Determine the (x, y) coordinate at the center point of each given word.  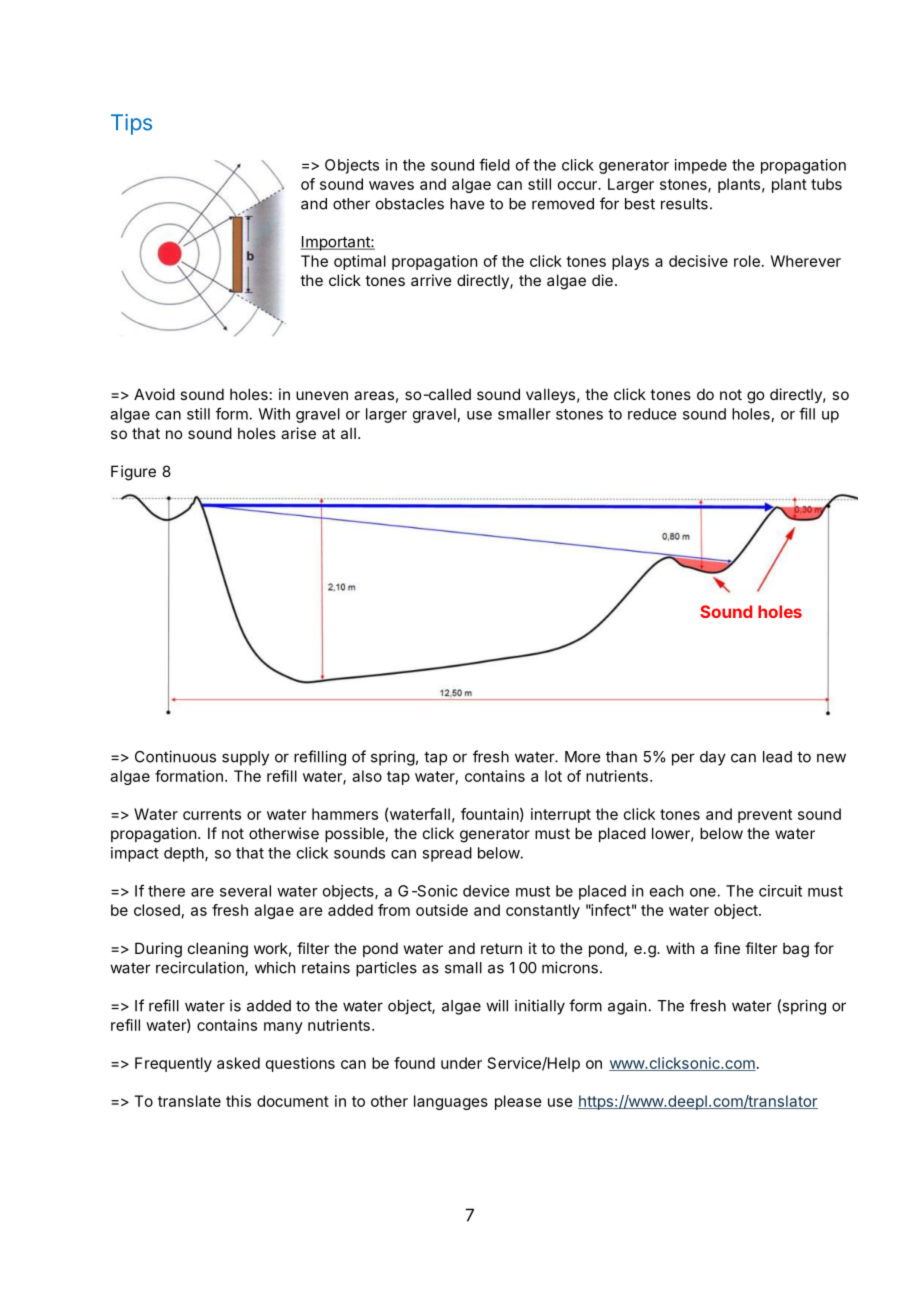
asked (238, 1063)
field (494, 164)
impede (701, 166)
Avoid (154, 394)
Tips (131, 124)
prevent (765, 816)
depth (184, 854)
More (582, 757)
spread (447, 854)
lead (777, 757)
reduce (652, 414)
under (461, 1063)
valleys (550, 395)
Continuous (175, 756)
